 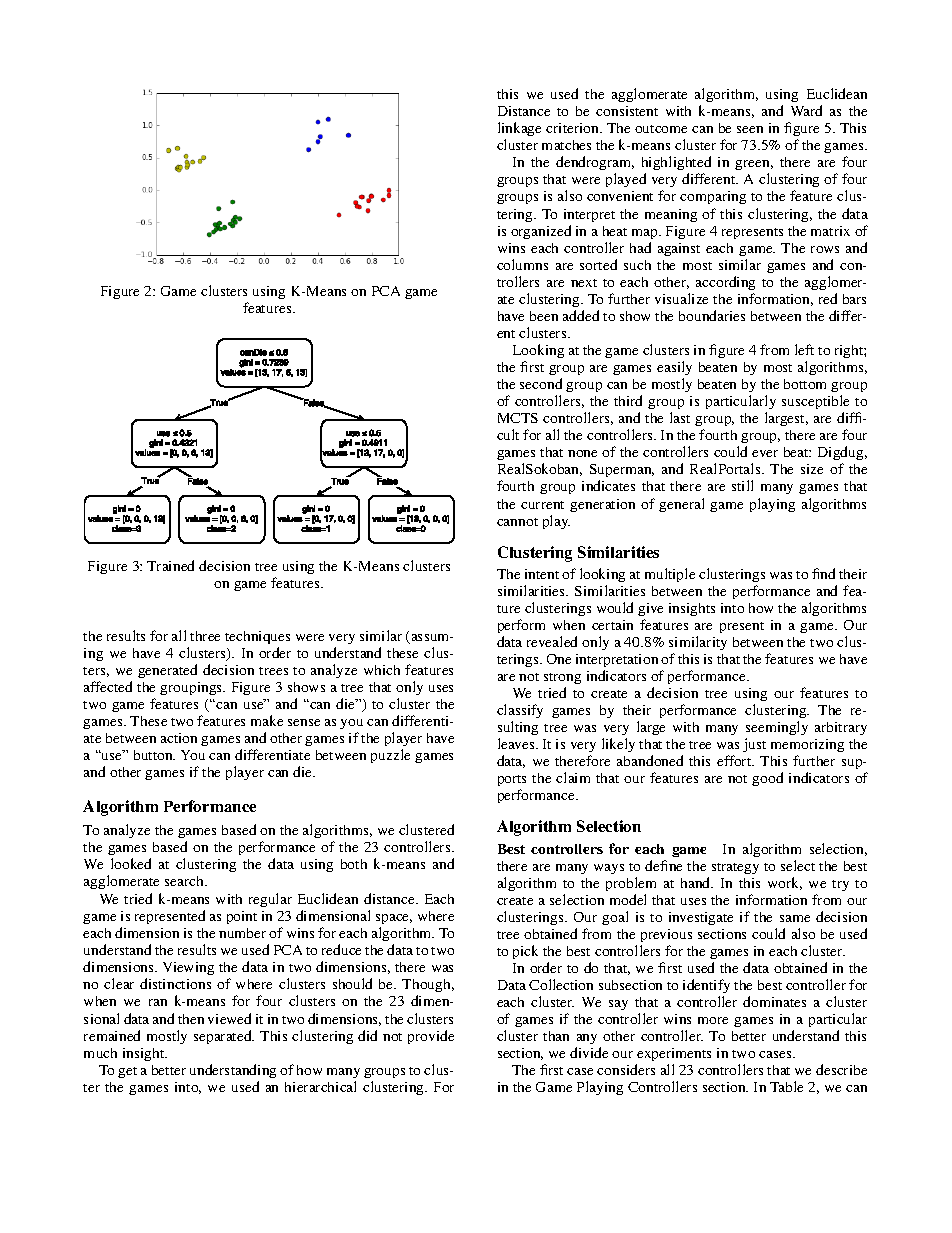 What do you see at coordinates (750, 129) in the page?
I see `seen` at bounding box center [750, 129].
